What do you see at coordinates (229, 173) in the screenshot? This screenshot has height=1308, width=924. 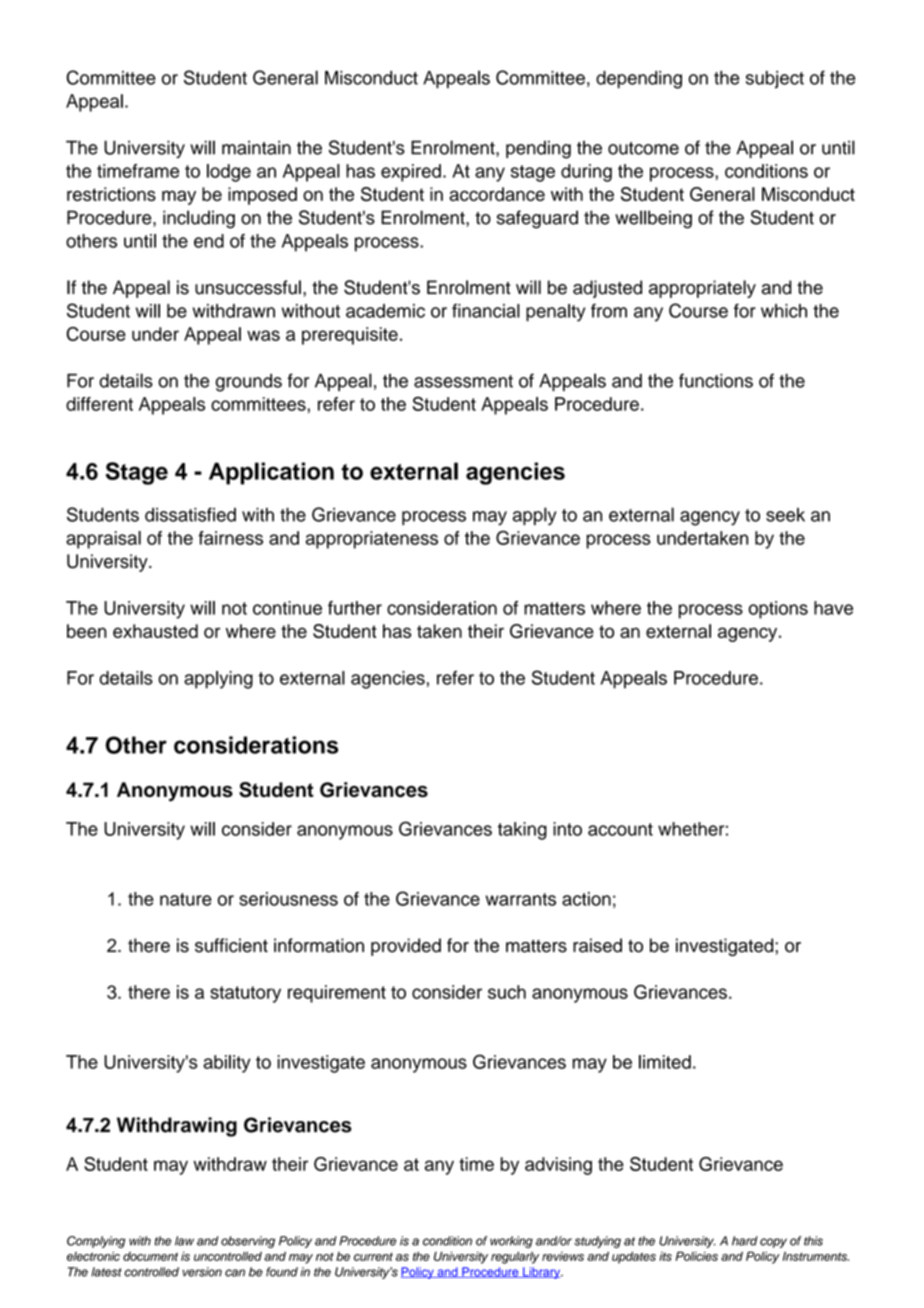 I see `lodge` at bounding box center [229, 173].
